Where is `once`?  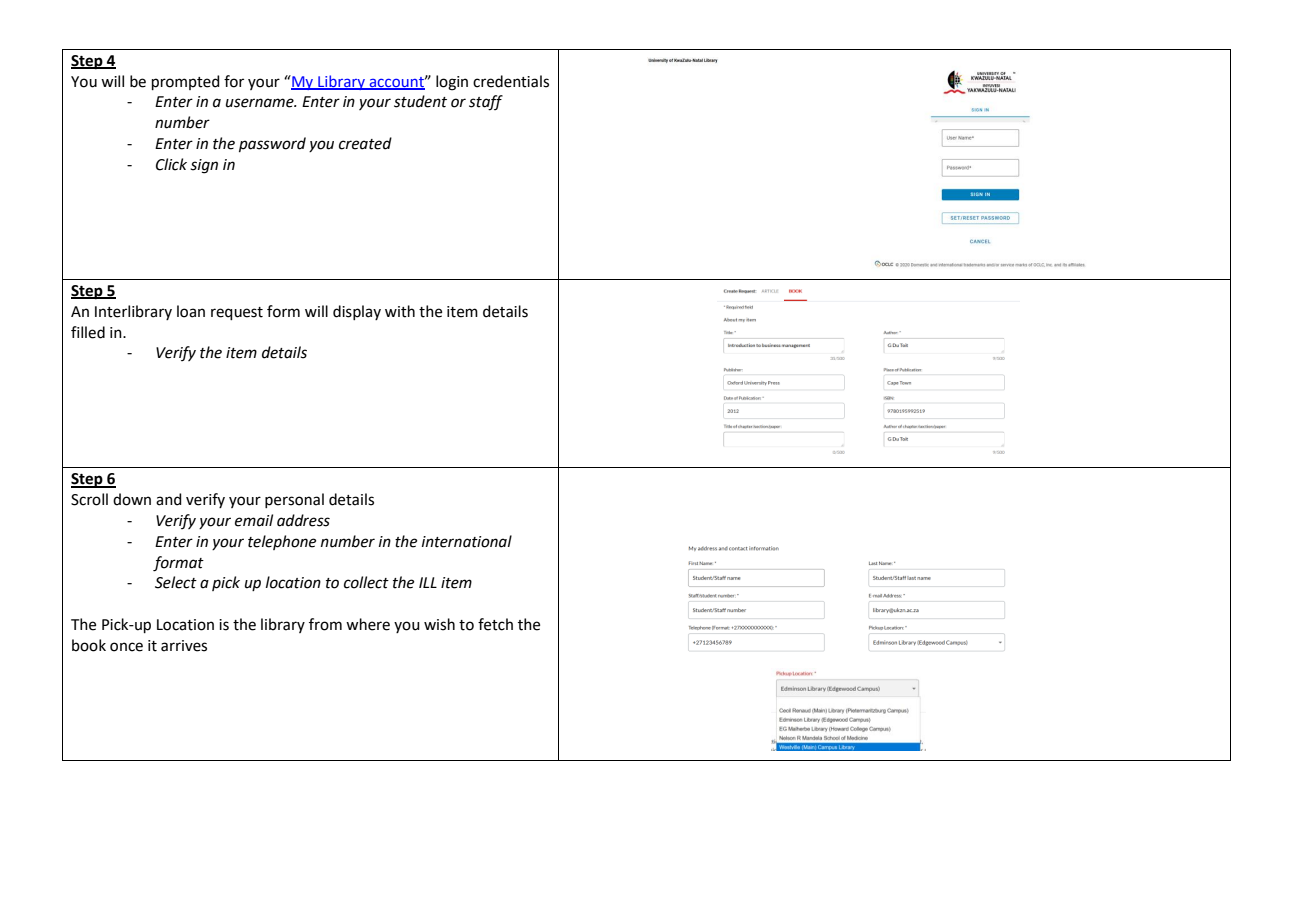
once is located at coordinates (126, 647).
